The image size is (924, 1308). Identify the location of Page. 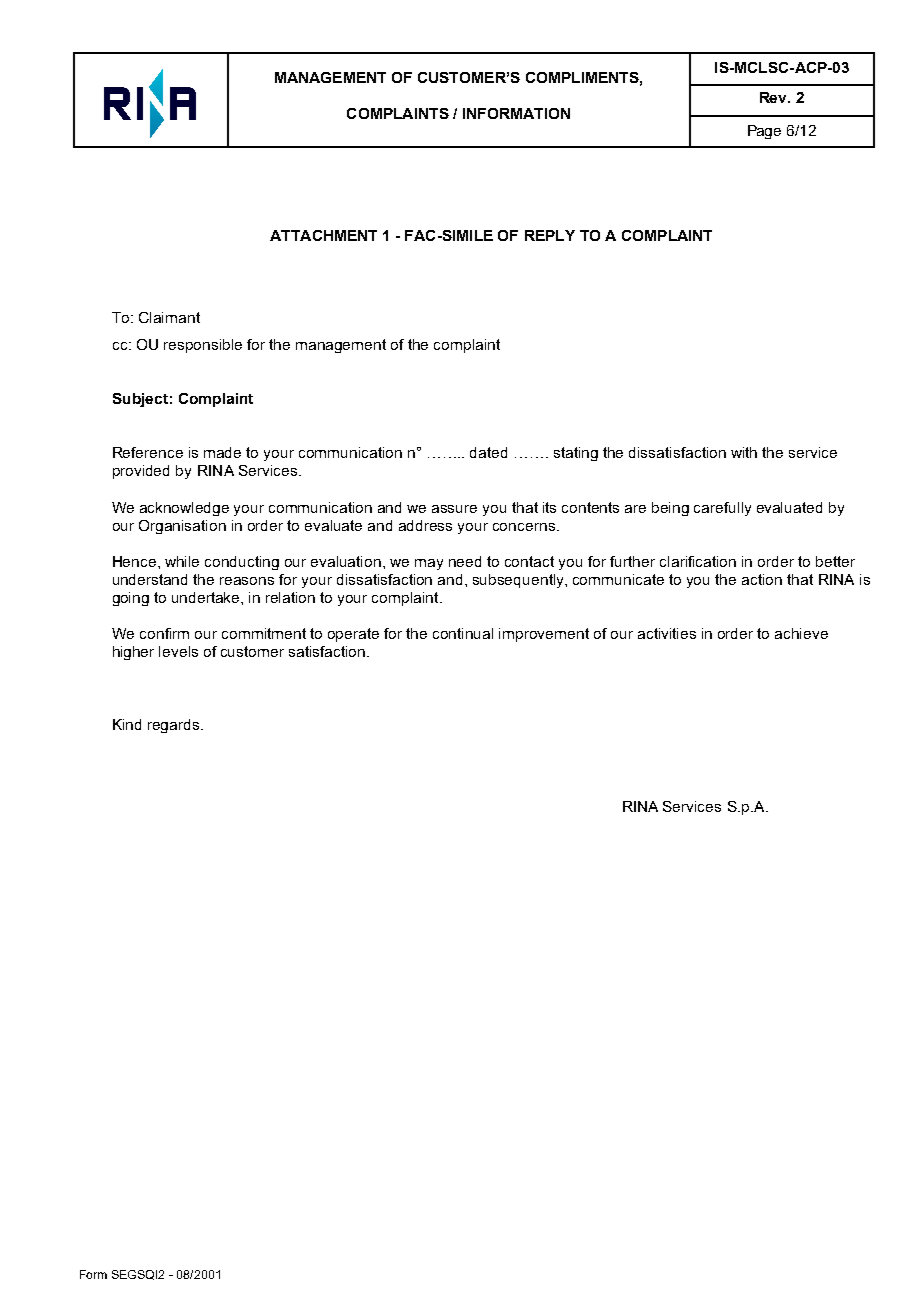
(764, 132).
